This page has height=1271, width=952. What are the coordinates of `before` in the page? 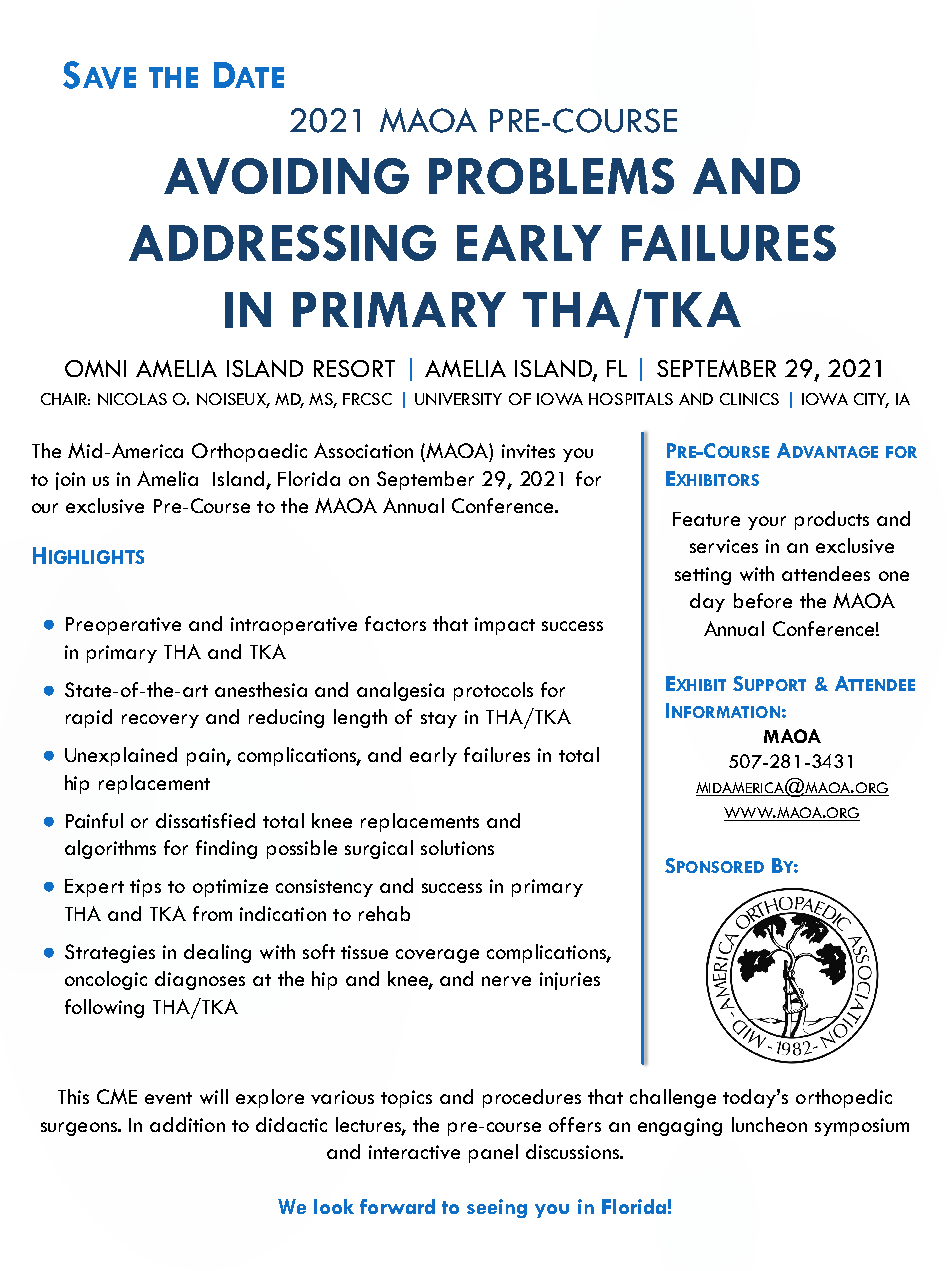 It's located at (763, 600).
